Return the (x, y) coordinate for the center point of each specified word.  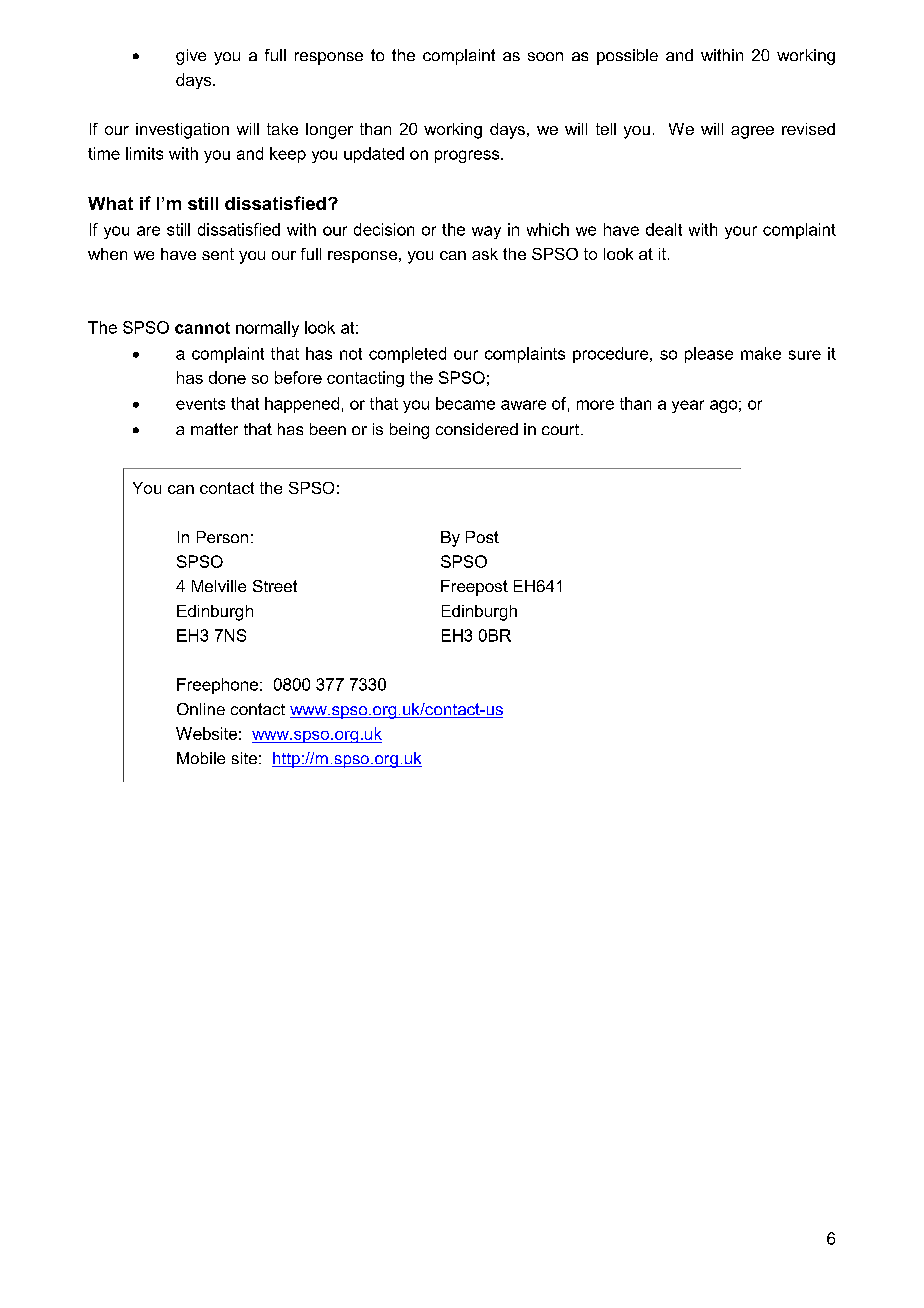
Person (222, 537)
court (562, 429)
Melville (219, 586)
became (465, 403)
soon (545, 56)
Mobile (201, 758)
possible (627, 57)
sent (218, 254)
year (688, 406)
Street (275, 586)
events (200, 404)
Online (201, 709)
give (191, 57)
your (741, 232)
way (486, 232)
